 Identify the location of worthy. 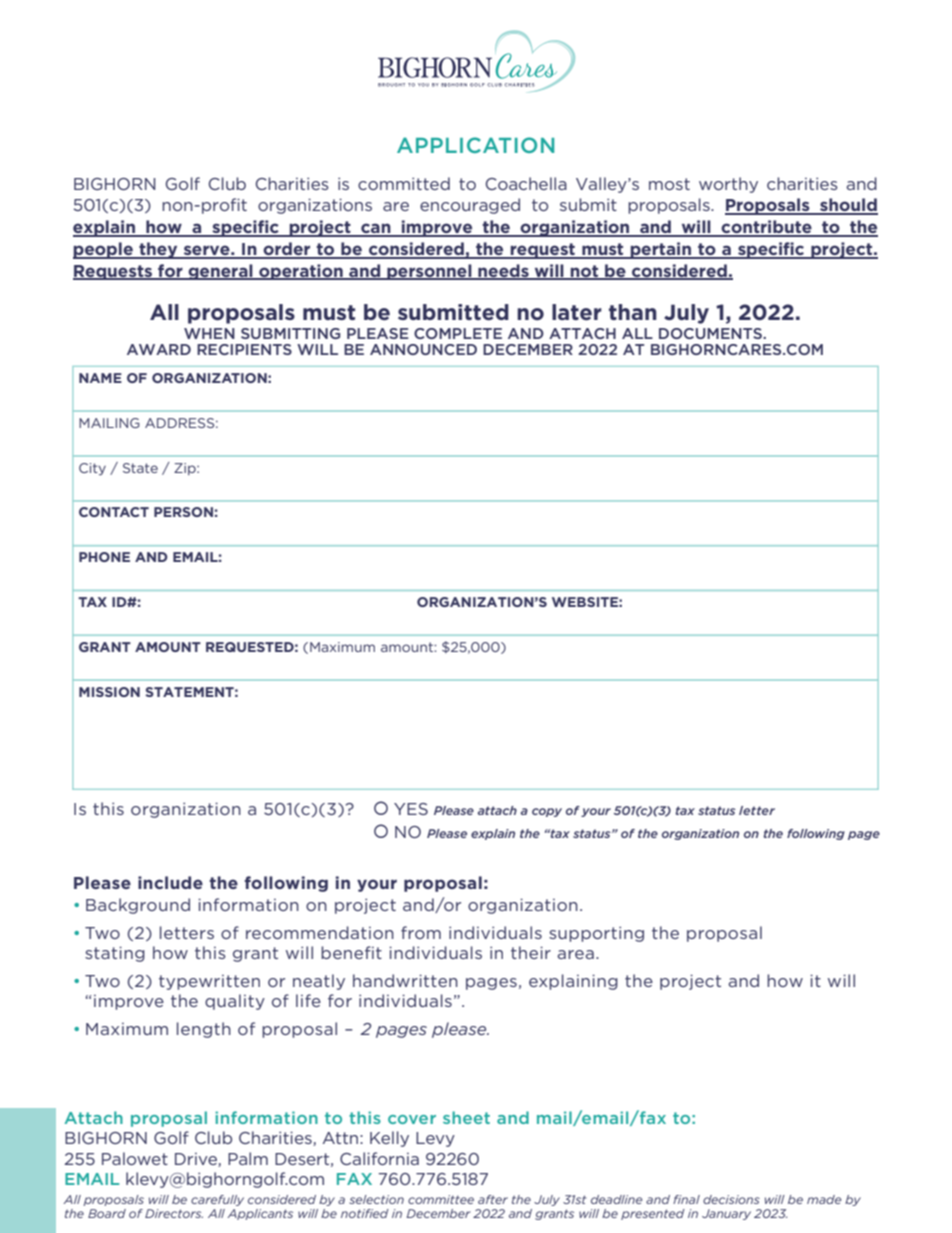
(728, 185).
